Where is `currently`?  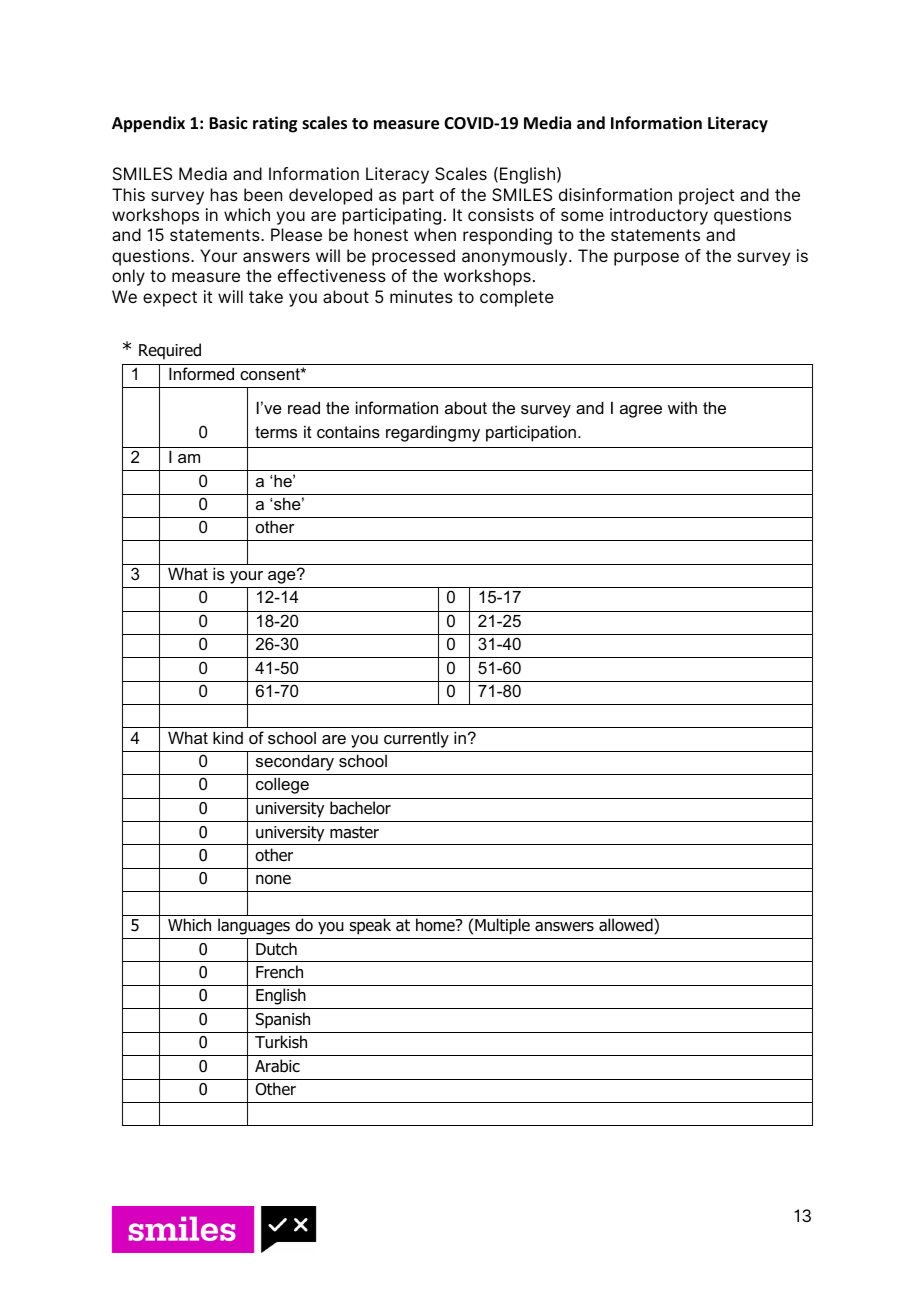 currently is located at coordinates (416, 739).
